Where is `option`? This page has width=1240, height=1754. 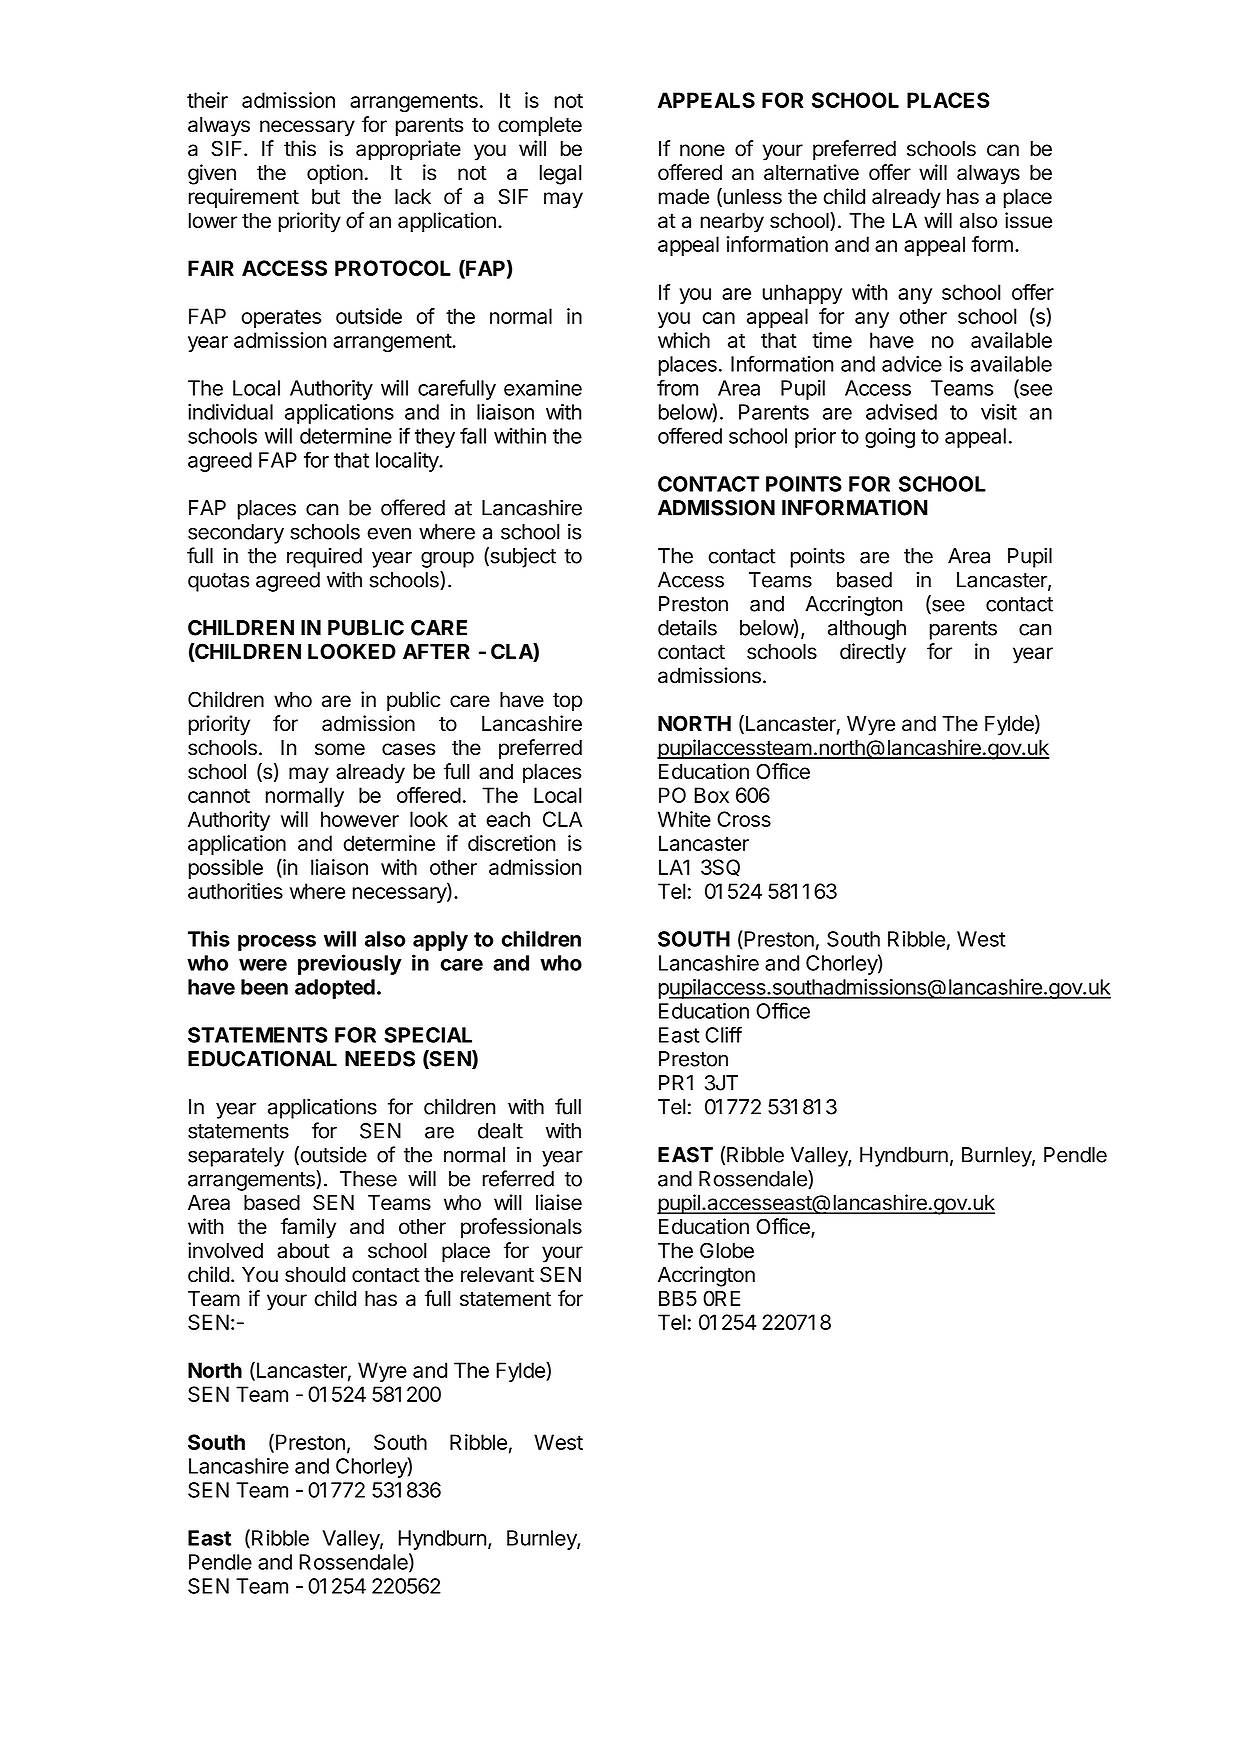 option is located at coordinates (335, 174).
